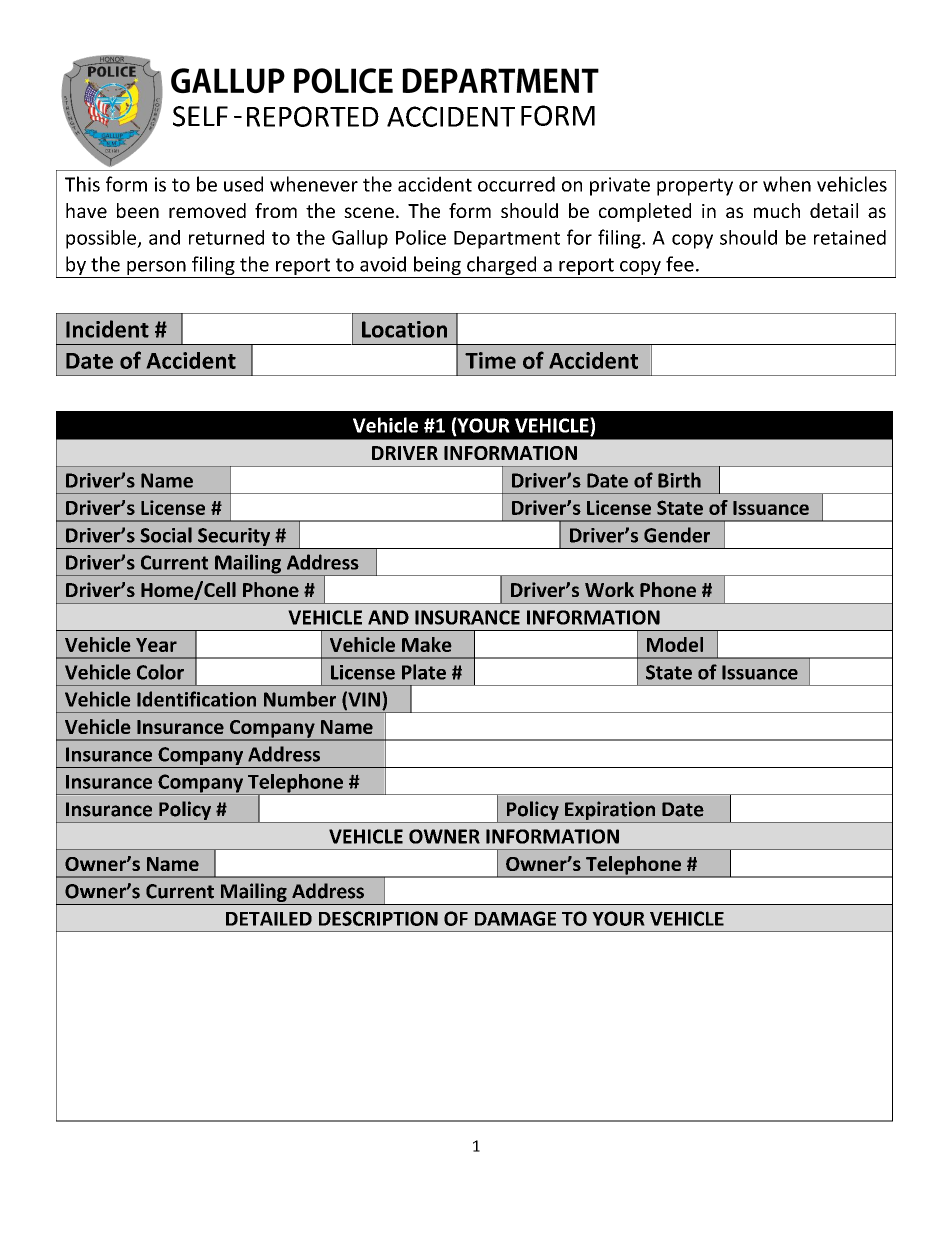 The width and height of the screenshot is (952, 1233). What do you see at coordinates (200, 116) in the screenshot?
I see `SELF` at bounding box center [200, 116].
